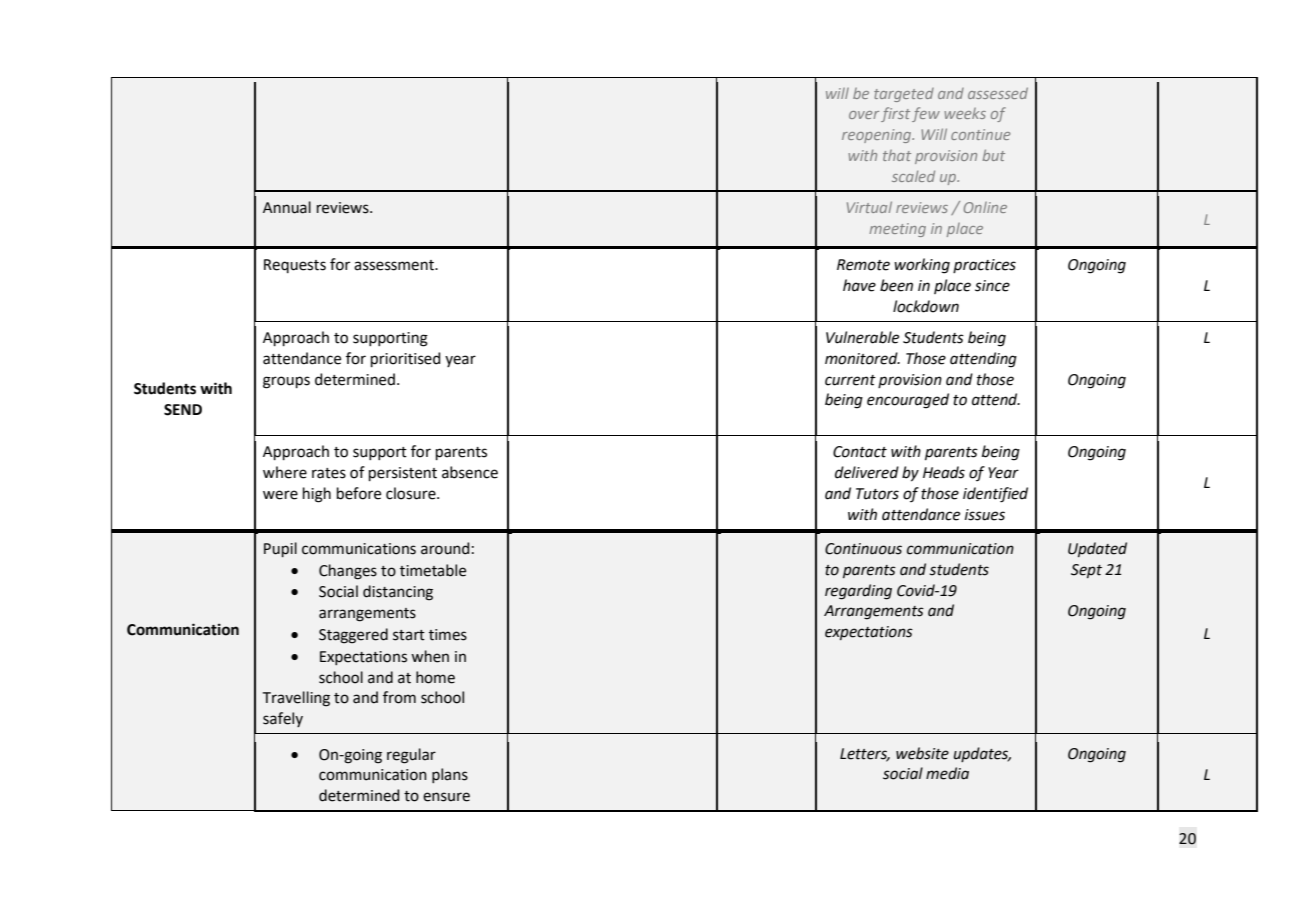 Image resolution: width=1308 pixels, height=924 pixels. Describe the element at coordinates (286, 382) in the image. I see `groups` at that location.
